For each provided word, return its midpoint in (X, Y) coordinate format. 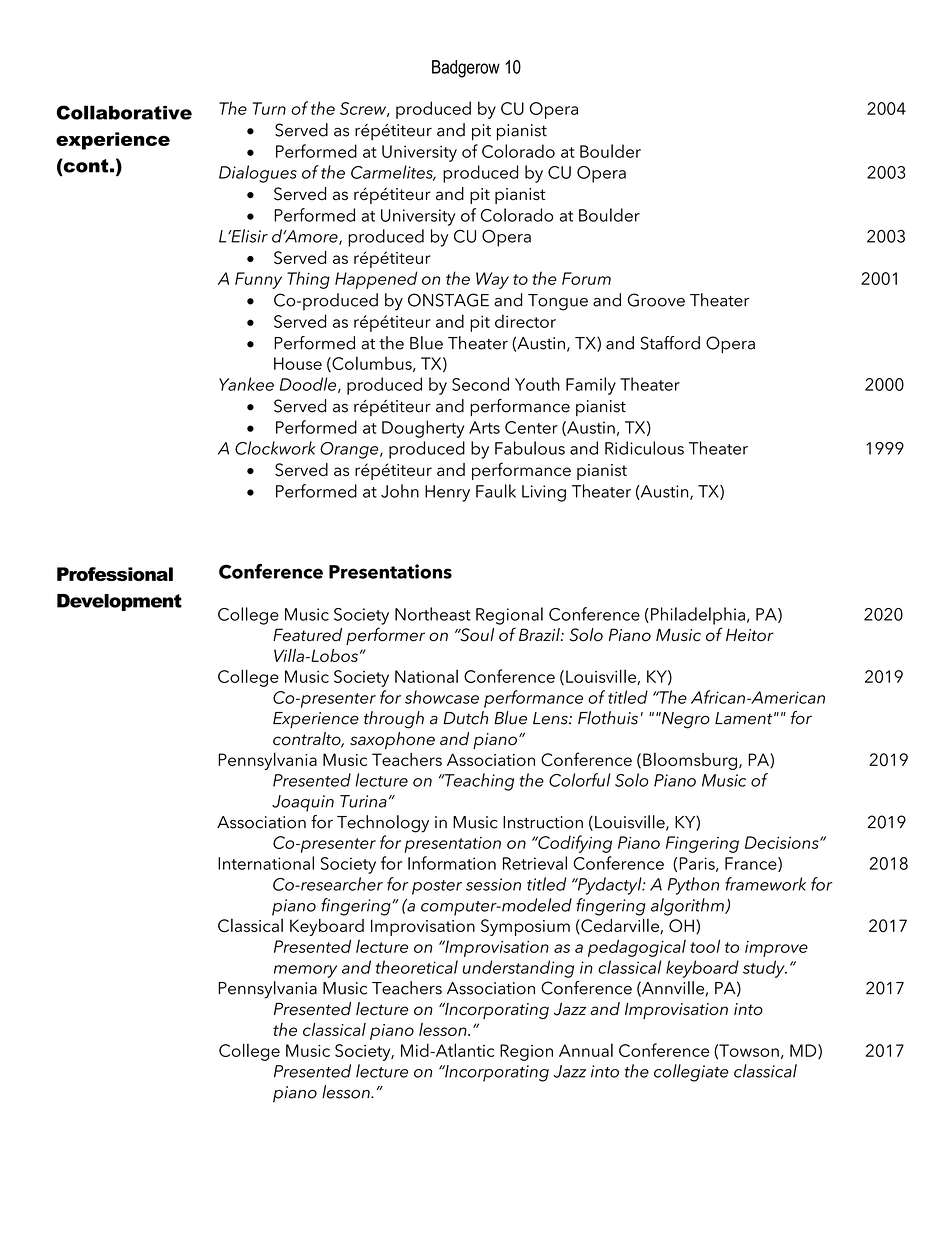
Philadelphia (698, 616)
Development (119, 602)
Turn (269, 108)
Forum (586, 278)
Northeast (433, 614)
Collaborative (124, 112)
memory (305, 971)
